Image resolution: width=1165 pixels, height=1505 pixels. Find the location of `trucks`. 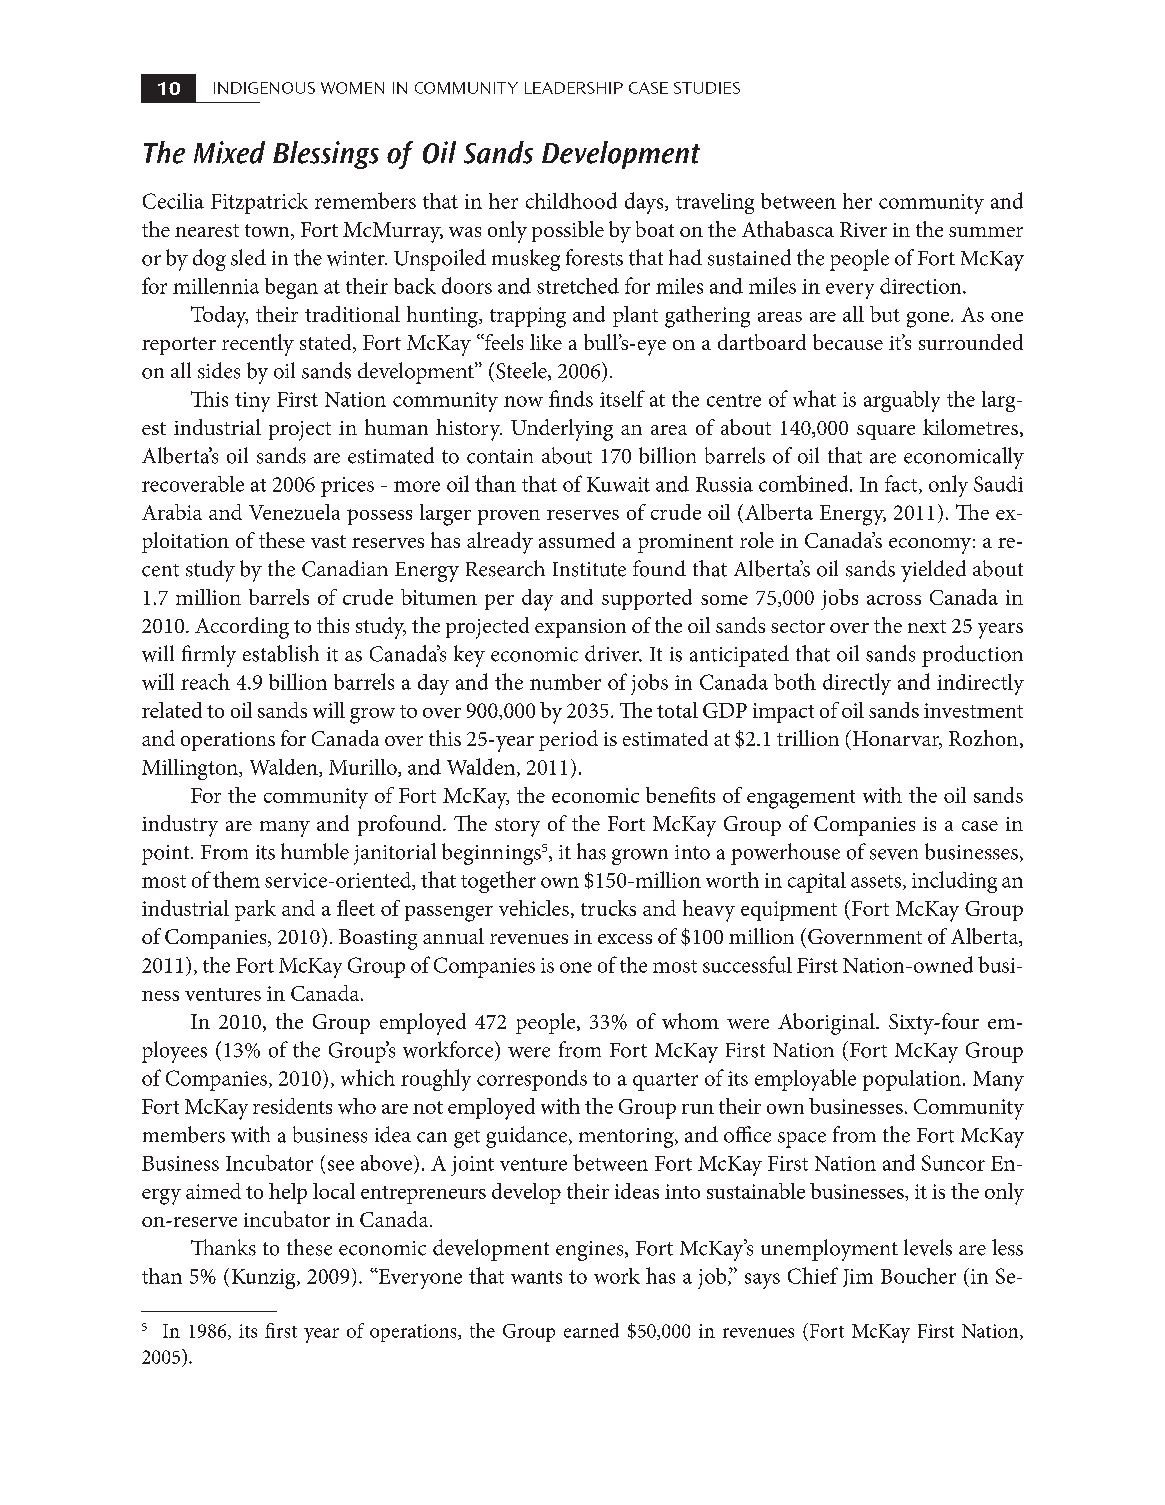

trucks is located at coordinates (608, 908).
